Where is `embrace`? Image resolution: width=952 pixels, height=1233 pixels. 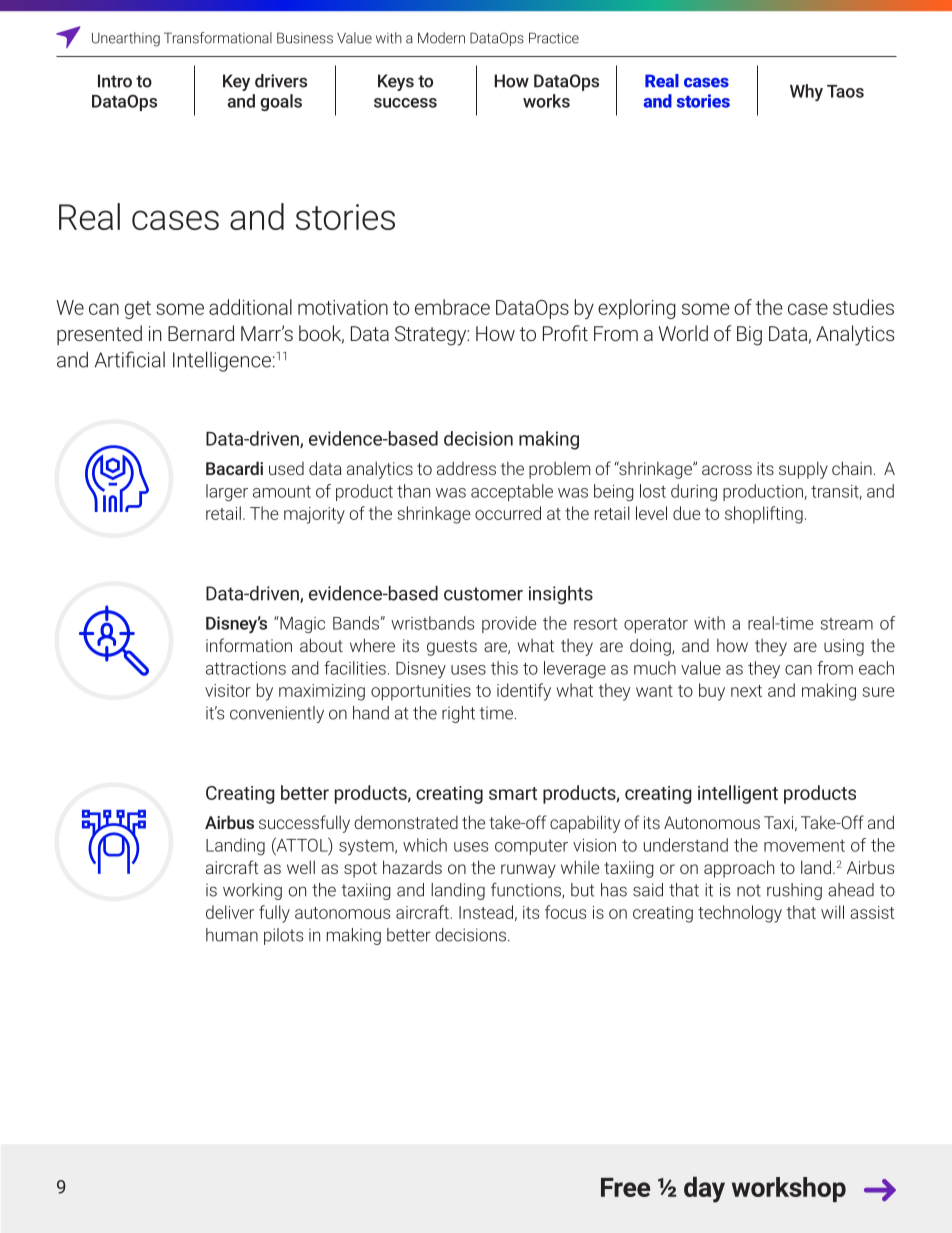
embrace is located at coordinates (452, 307).
